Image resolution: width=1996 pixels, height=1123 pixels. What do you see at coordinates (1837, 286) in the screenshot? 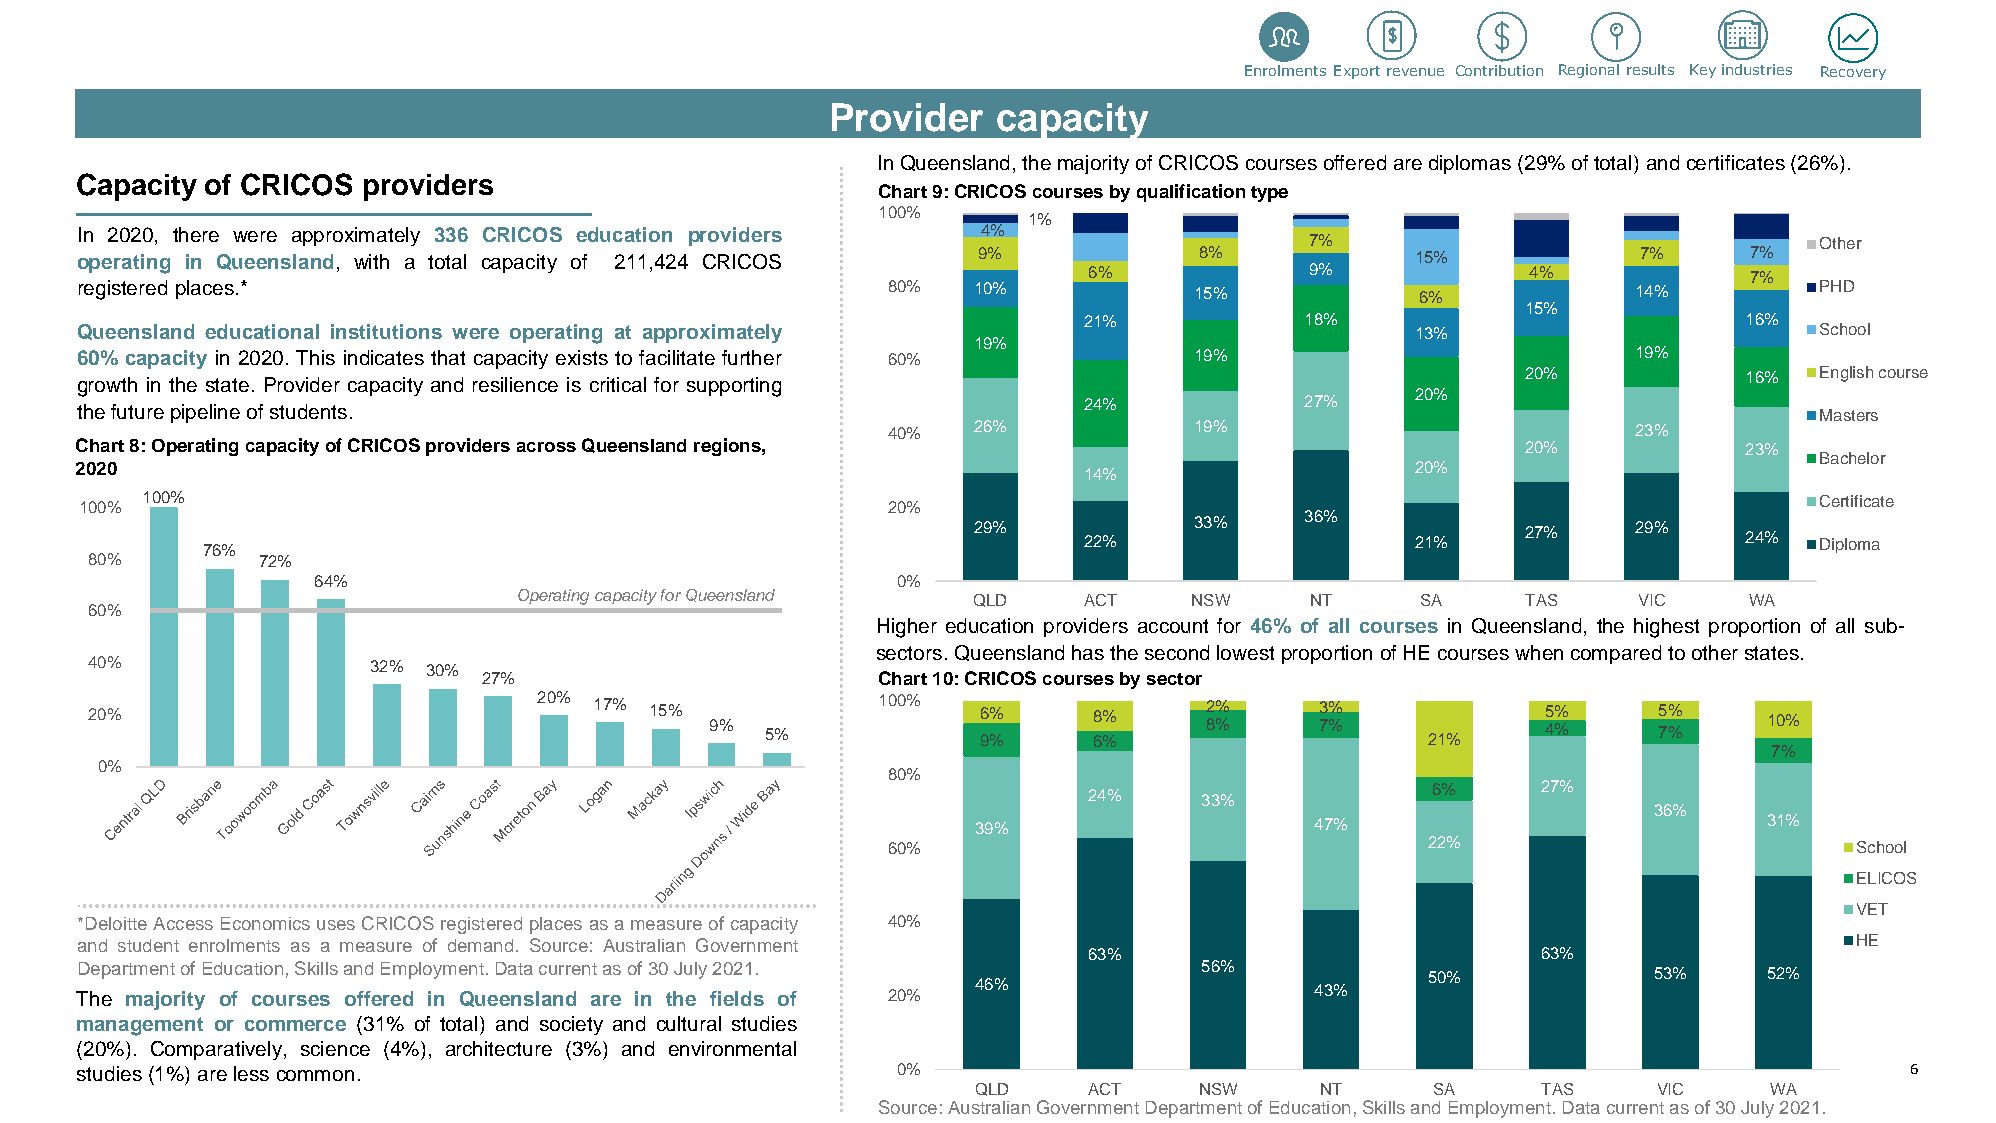
I see `PHD` at bounding box center [1837, 286].
